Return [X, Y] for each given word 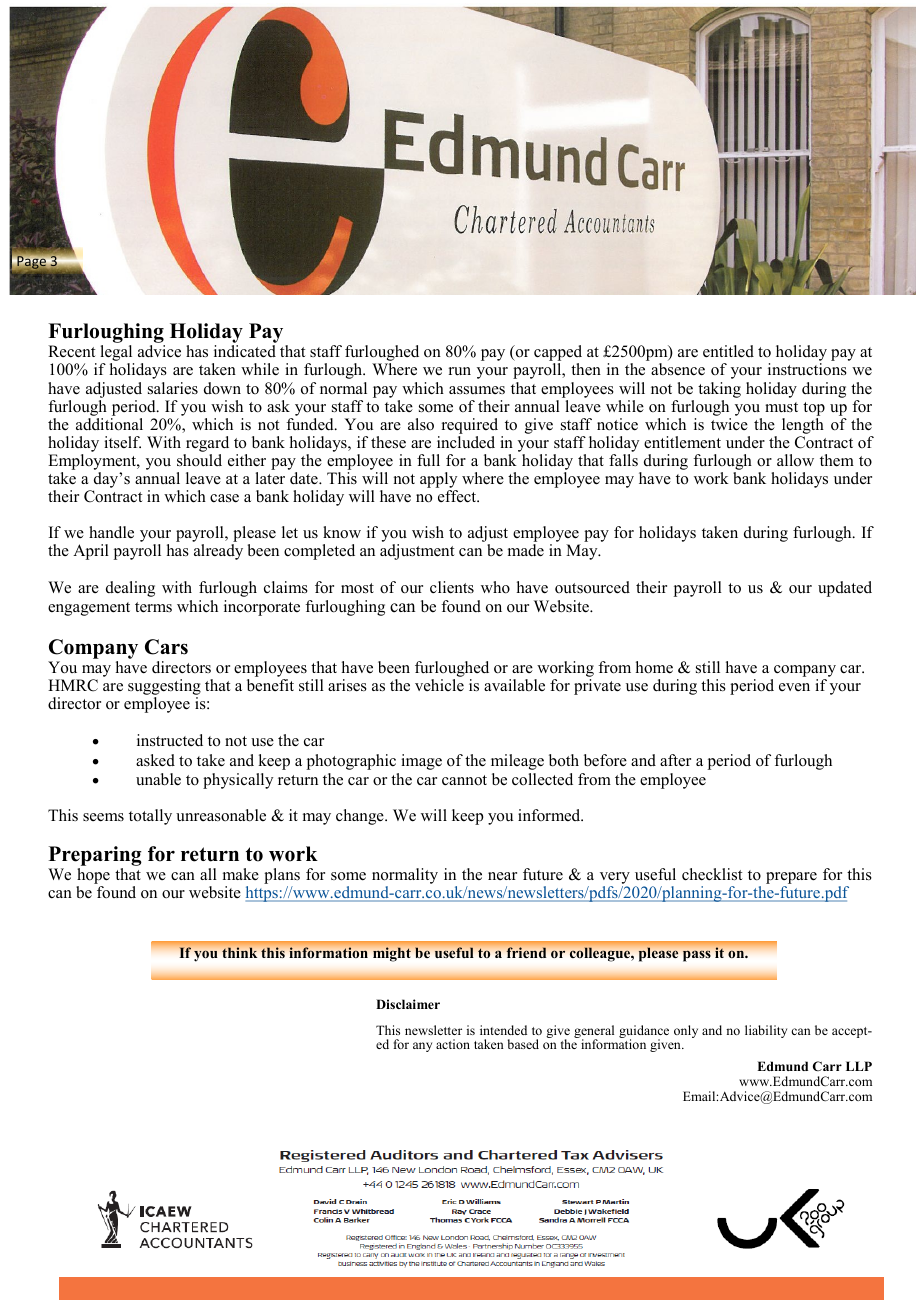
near [502, 876]
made [526, 550]
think [239, 952]
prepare [791, 879]
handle [111, 532]
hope [93, 877]
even [794, 687]
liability [766, 1031]
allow [795, 460]
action [453, 1044]
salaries [173, 388]
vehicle [439, 685]
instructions [807, 369]
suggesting [164, 688]
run [460, 371]
